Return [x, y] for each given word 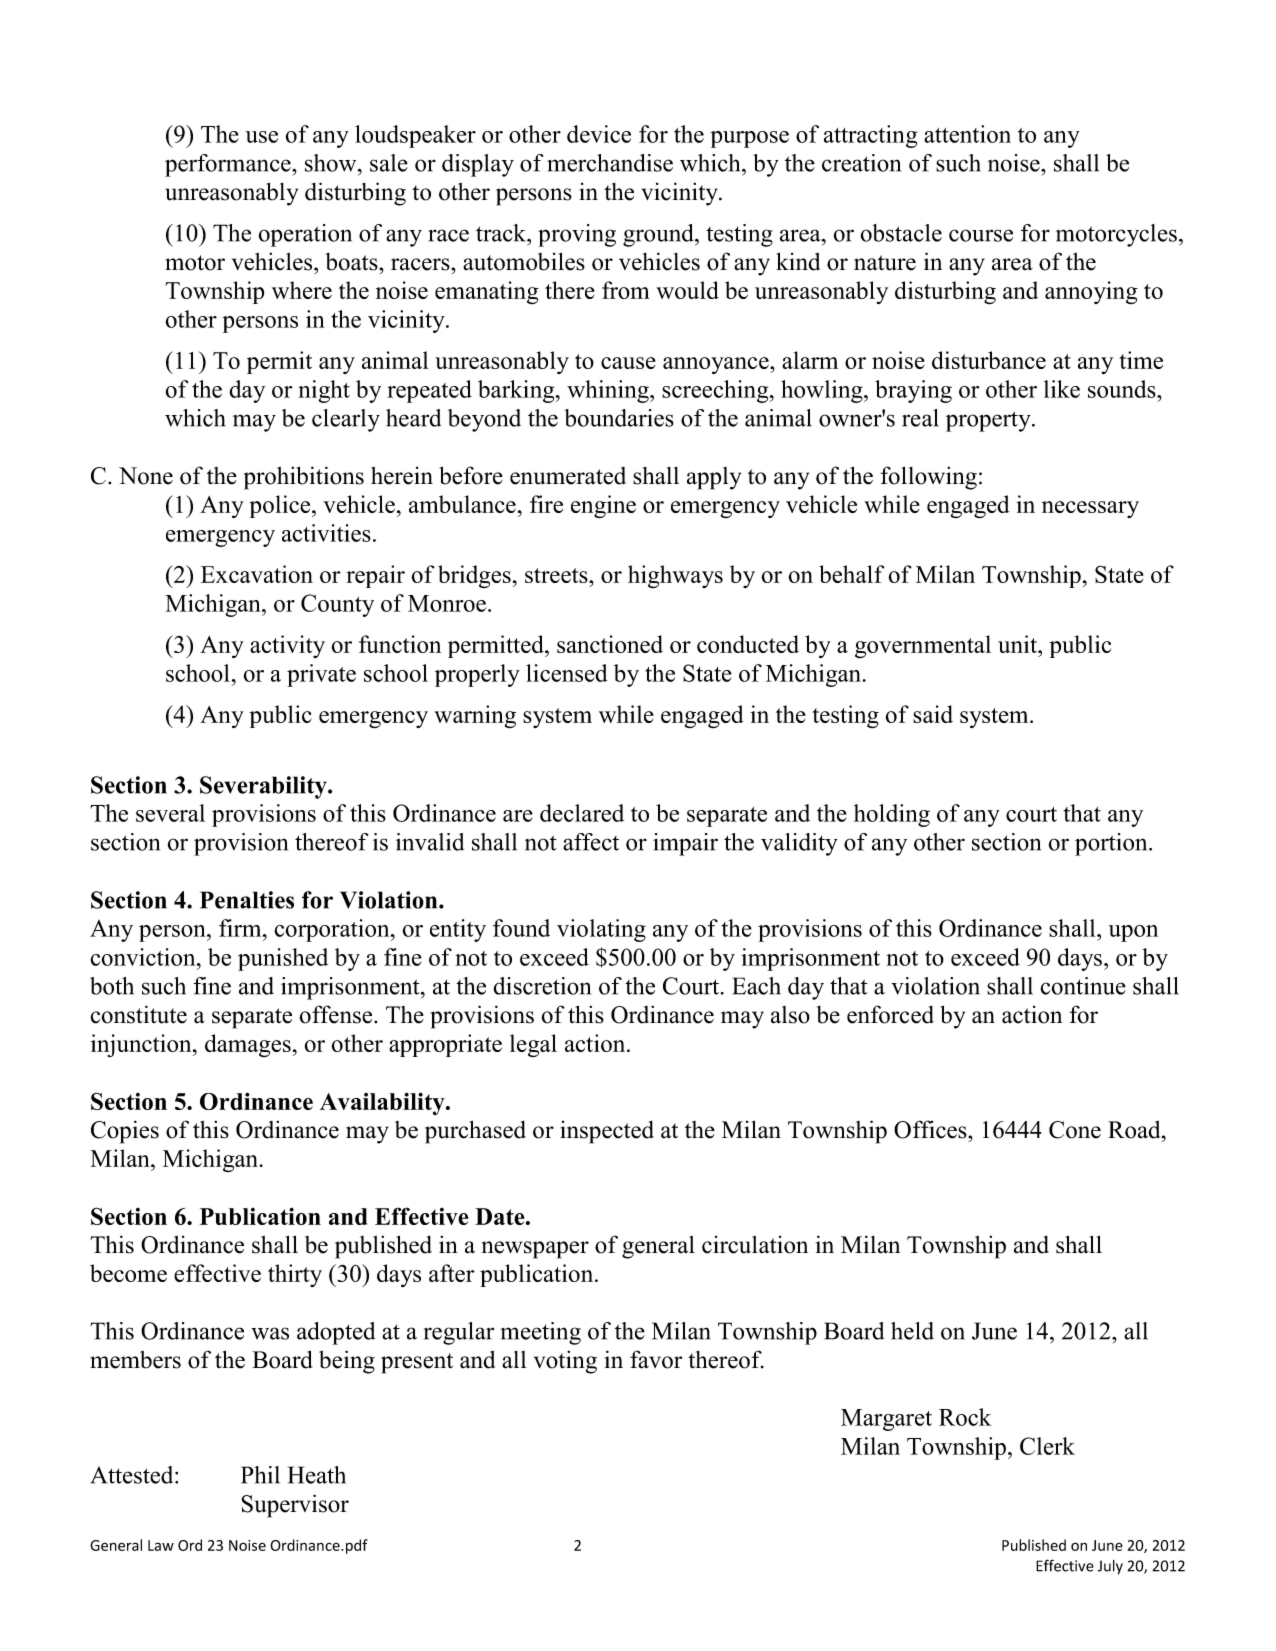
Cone [1075, 1130]
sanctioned [610, 644]
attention [967, 134]
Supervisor [295, 1506]
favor [656, 1359]
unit [1019, 644]
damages [248, 1045]
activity [287, 646]
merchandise [610, 163]
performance [229, 165]
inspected [607, 1132]
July [1110, 1567]
